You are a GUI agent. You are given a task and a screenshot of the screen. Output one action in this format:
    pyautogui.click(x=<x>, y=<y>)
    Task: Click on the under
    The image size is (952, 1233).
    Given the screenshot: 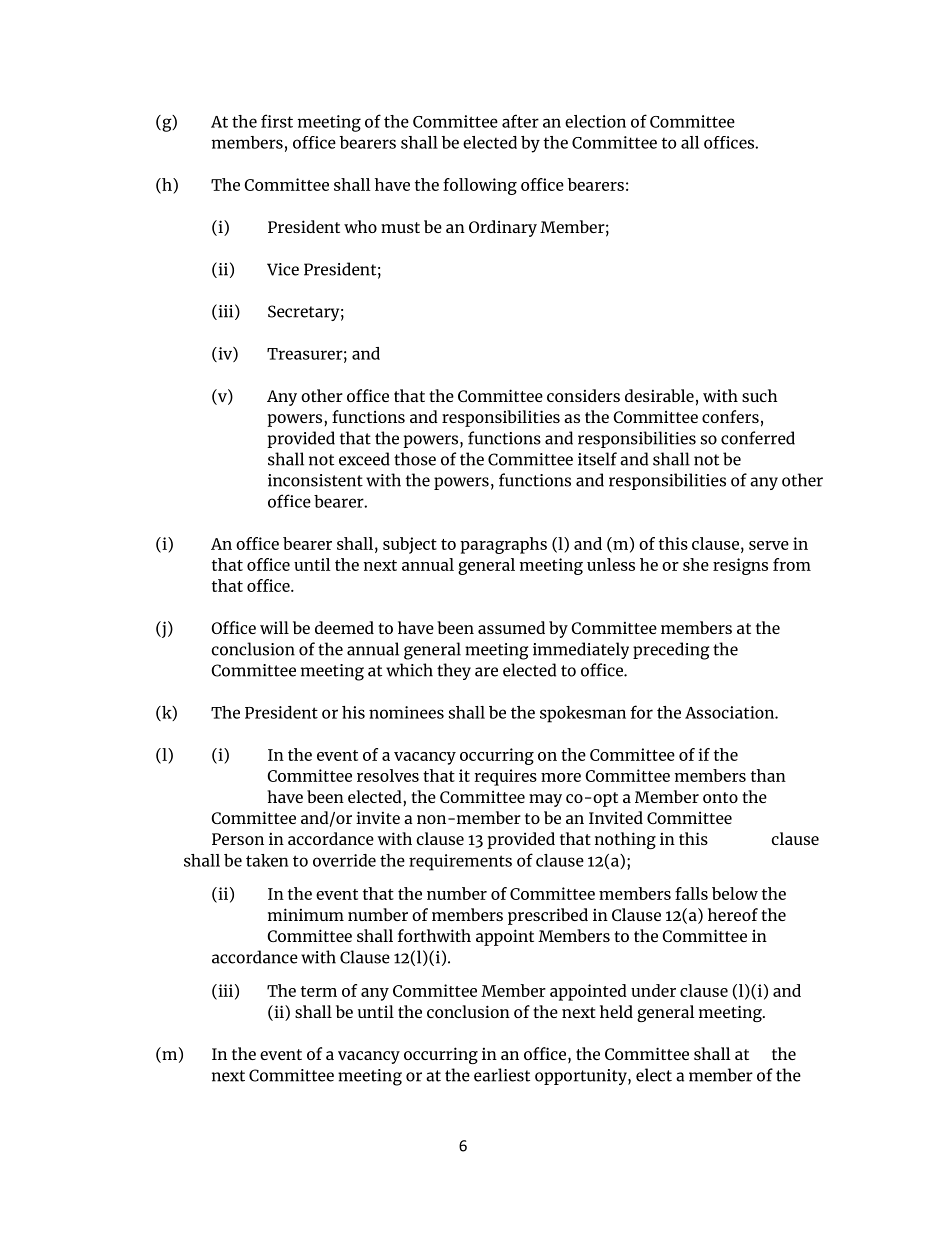 What is the action you would take?
    pyautogui.click(x=653, y=990)
